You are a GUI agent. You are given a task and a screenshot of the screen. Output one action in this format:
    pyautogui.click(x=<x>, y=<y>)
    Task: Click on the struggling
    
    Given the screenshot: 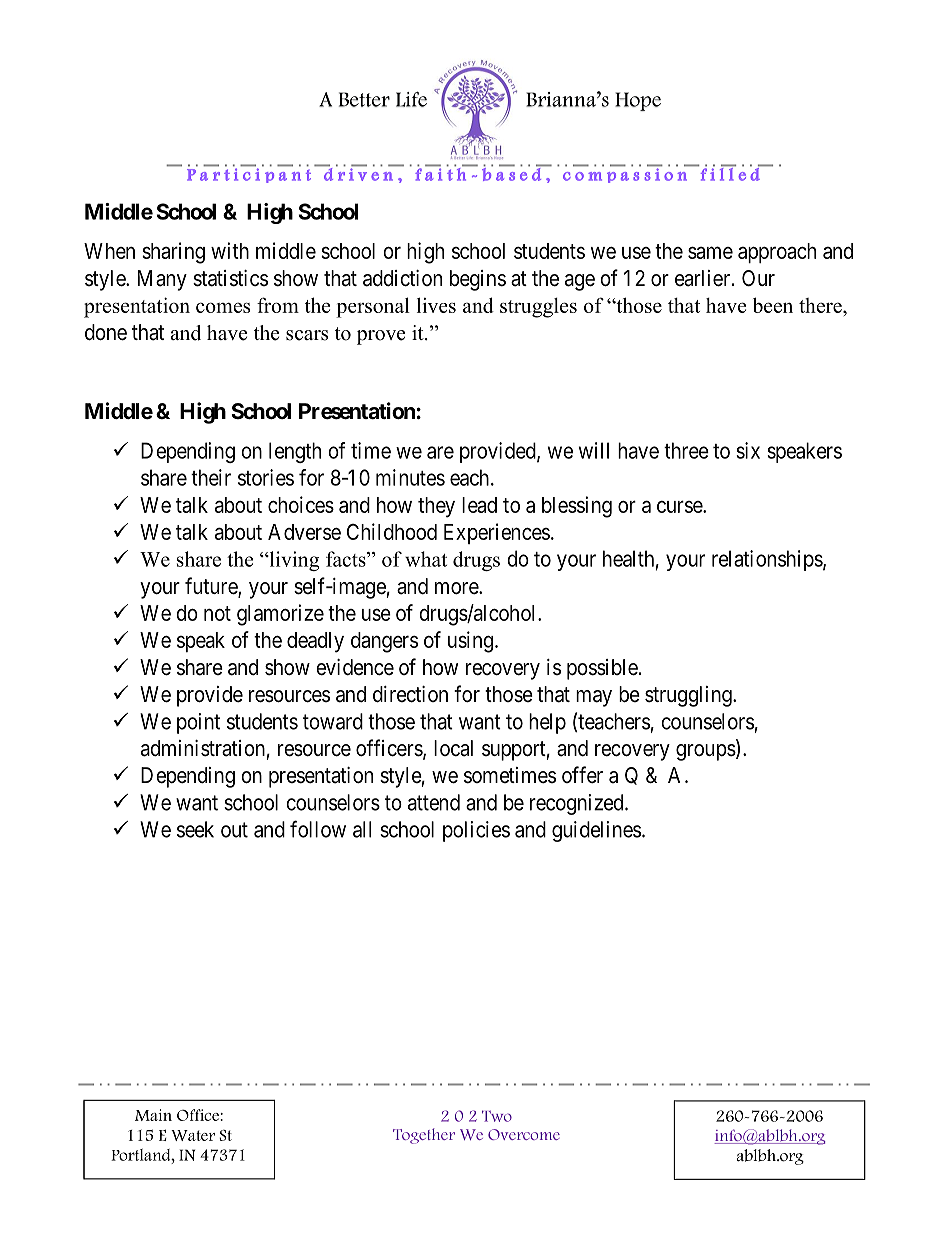 What is the action you would take?
    pyautogui.click(x=689, y=696)
